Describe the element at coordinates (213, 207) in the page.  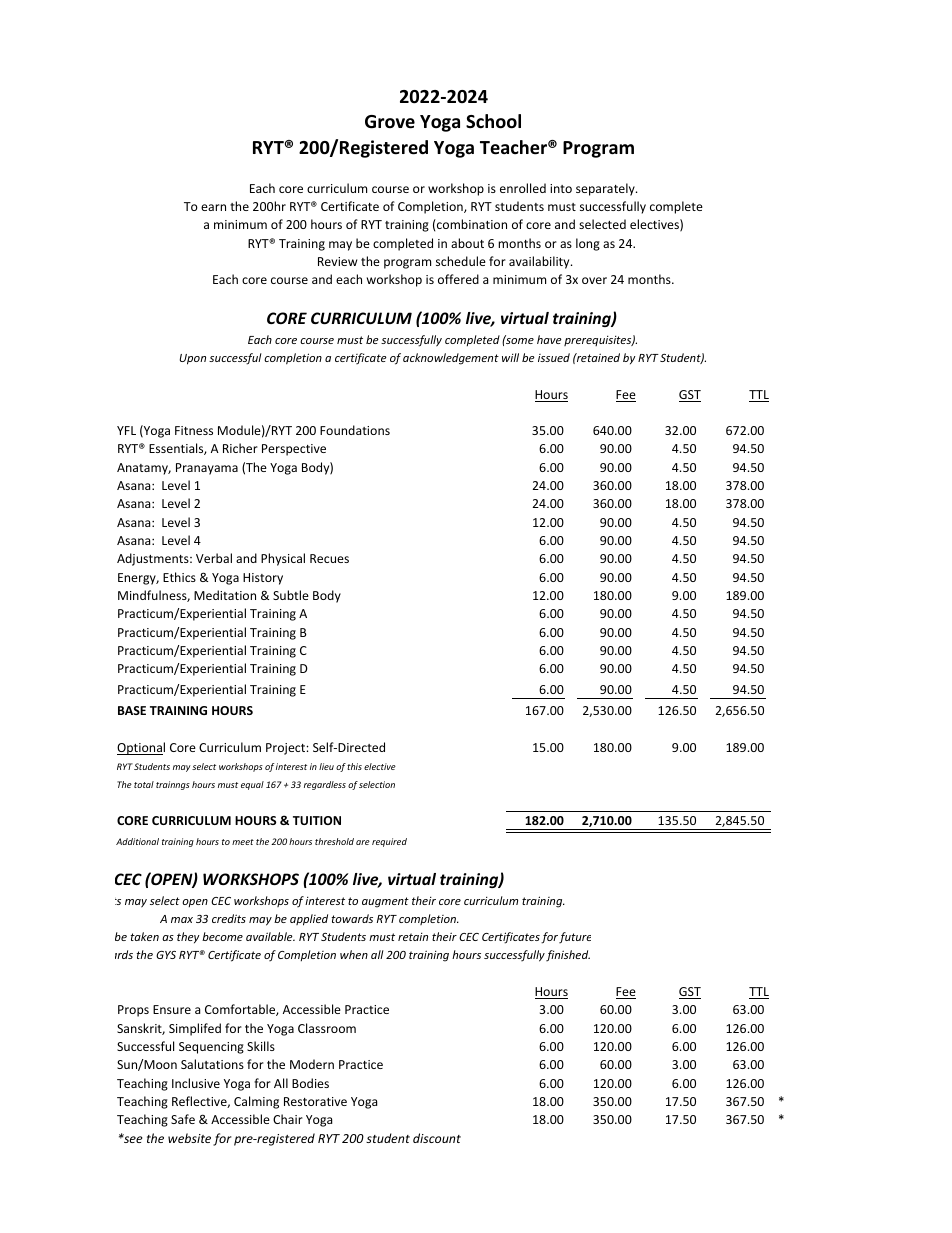
I see `earn` at that location.
